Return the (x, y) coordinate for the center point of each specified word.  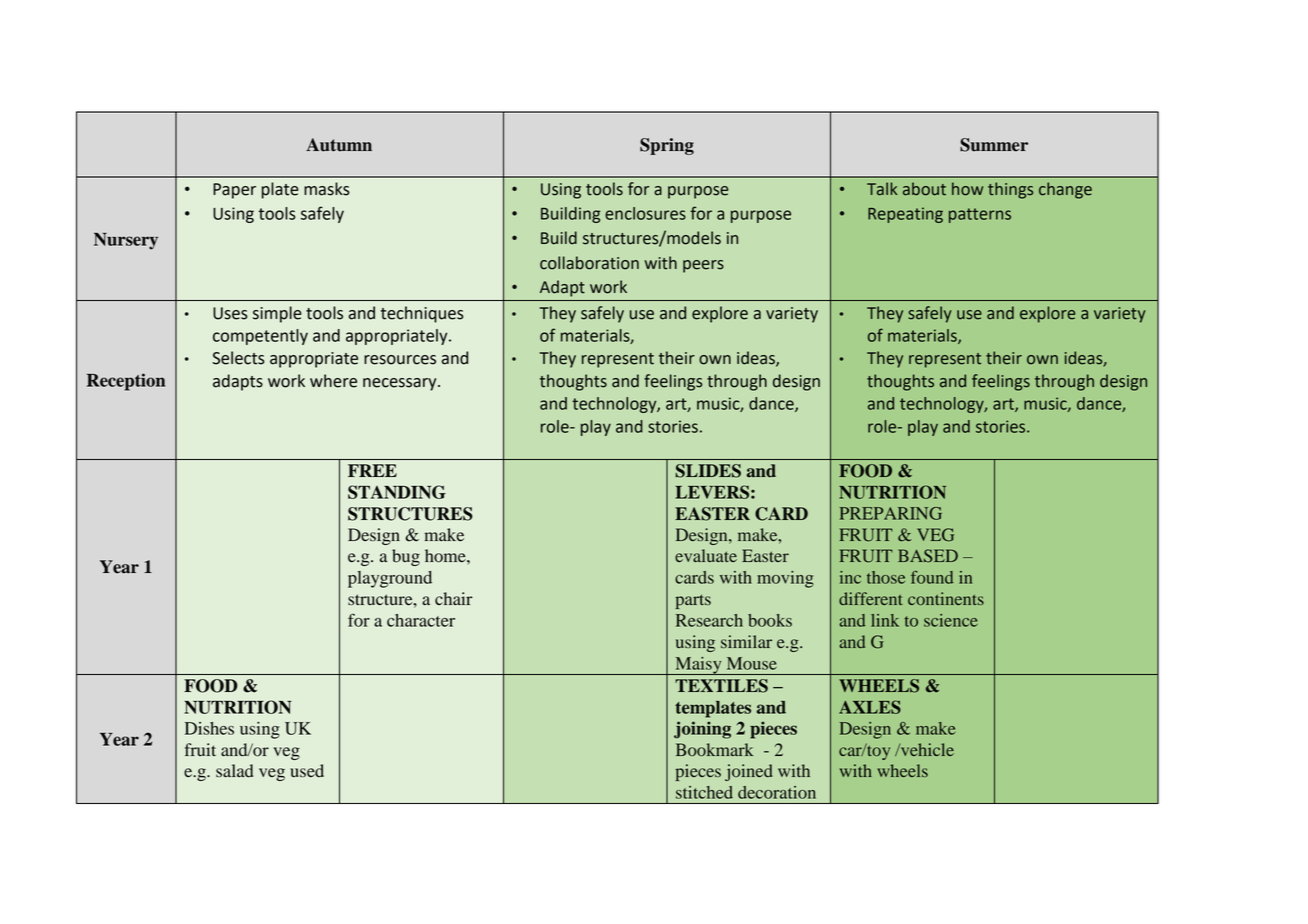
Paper (234, 191)
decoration (777, 792)
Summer (994, 145)
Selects (238, 358)
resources (400, 360)
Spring (667, 146)
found (932, 577)
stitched (704, 792)
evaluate (706, 555)
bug (406, 557)
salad (235, 771)
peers (703, 266)
